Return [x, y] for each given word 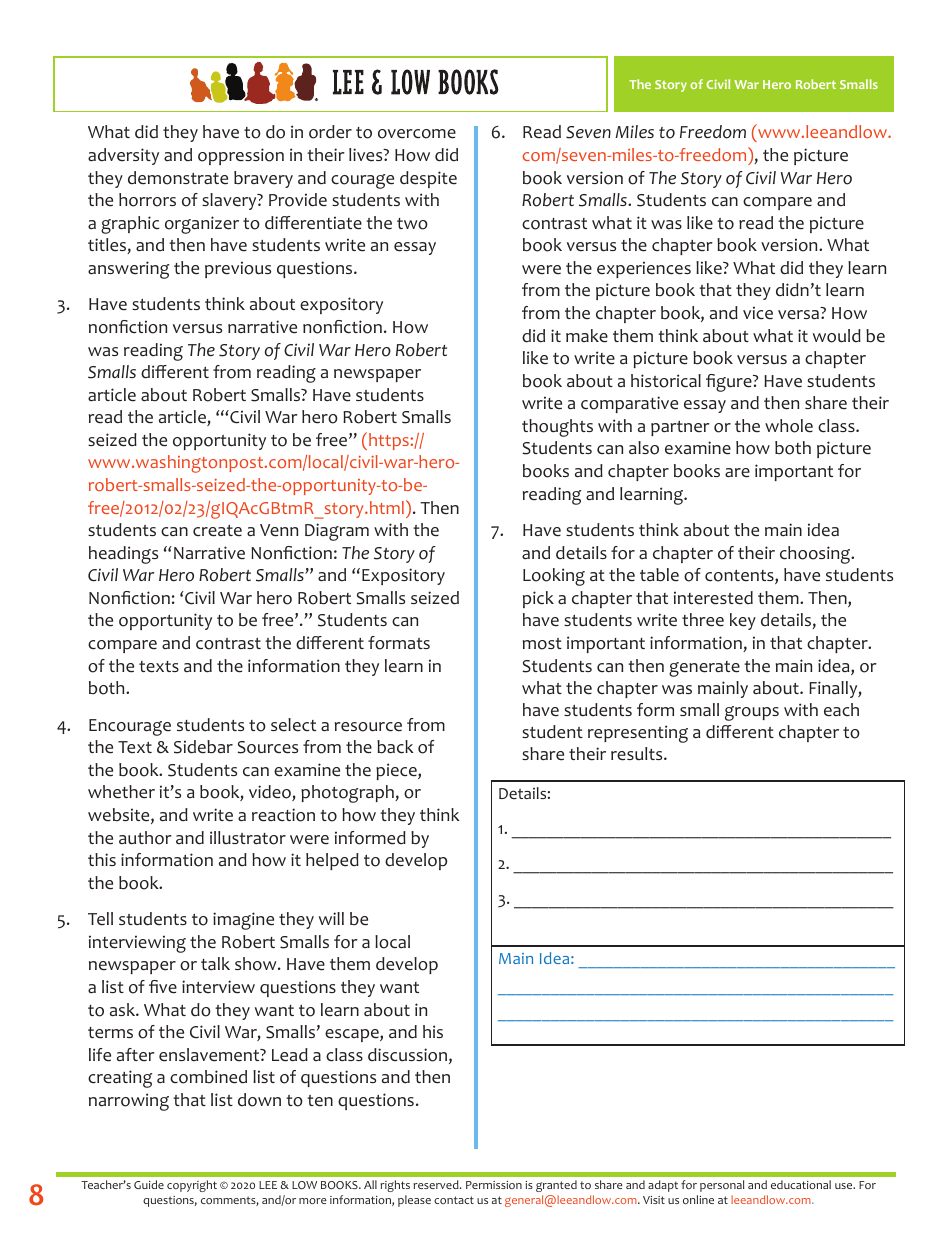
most [542, 644]
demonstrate [178, 178]
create [217, 531]
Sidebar [203, 747]
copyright [192, 1186]
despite [428, 179]
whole [789, 426]
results [638, 754]
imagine [243, 921]
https [390, 441]
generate [704, 669]
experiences [644, 269]
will [331, 918]
